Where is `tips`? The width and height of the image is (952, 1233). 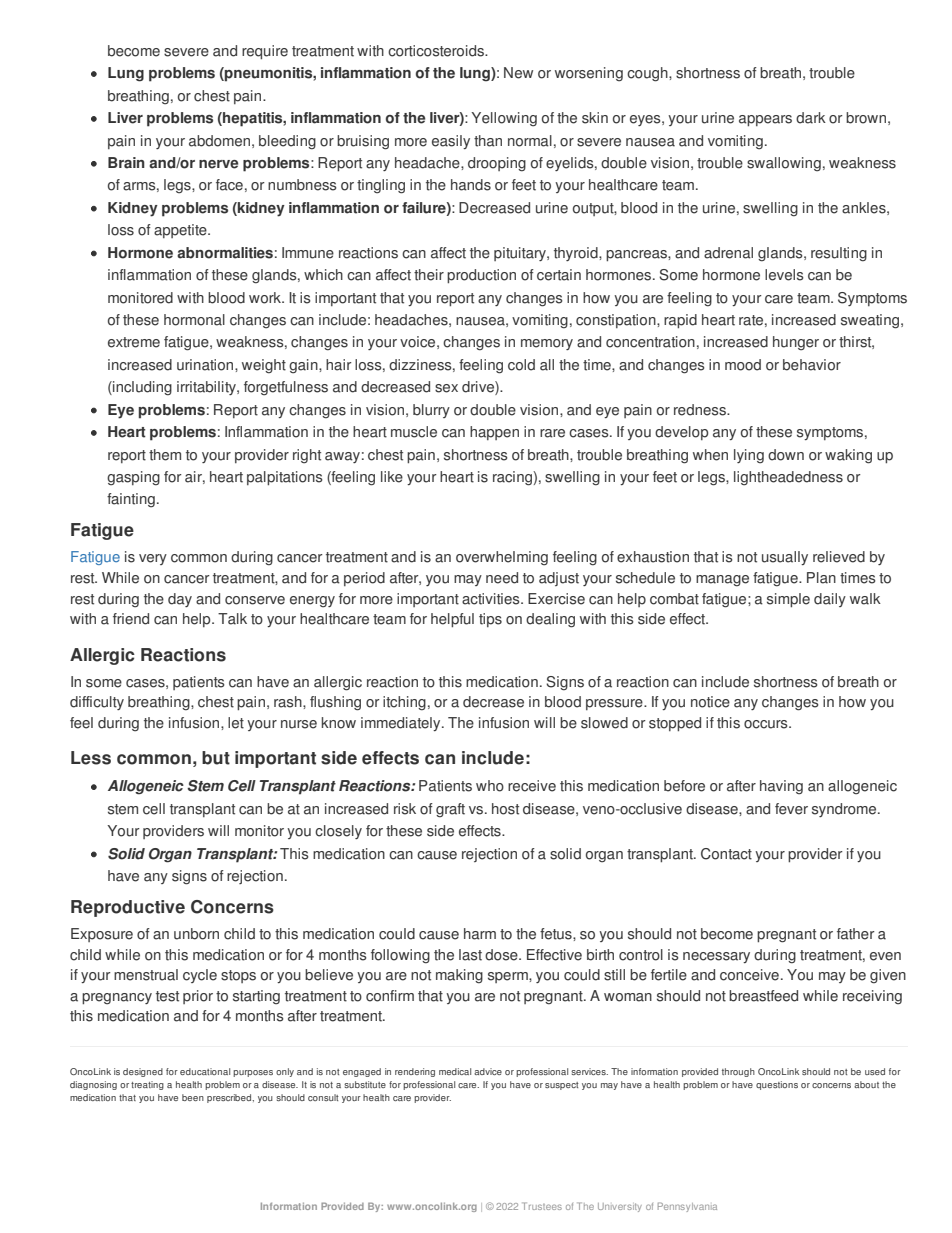 tips is located at coordinates (490, 620).
